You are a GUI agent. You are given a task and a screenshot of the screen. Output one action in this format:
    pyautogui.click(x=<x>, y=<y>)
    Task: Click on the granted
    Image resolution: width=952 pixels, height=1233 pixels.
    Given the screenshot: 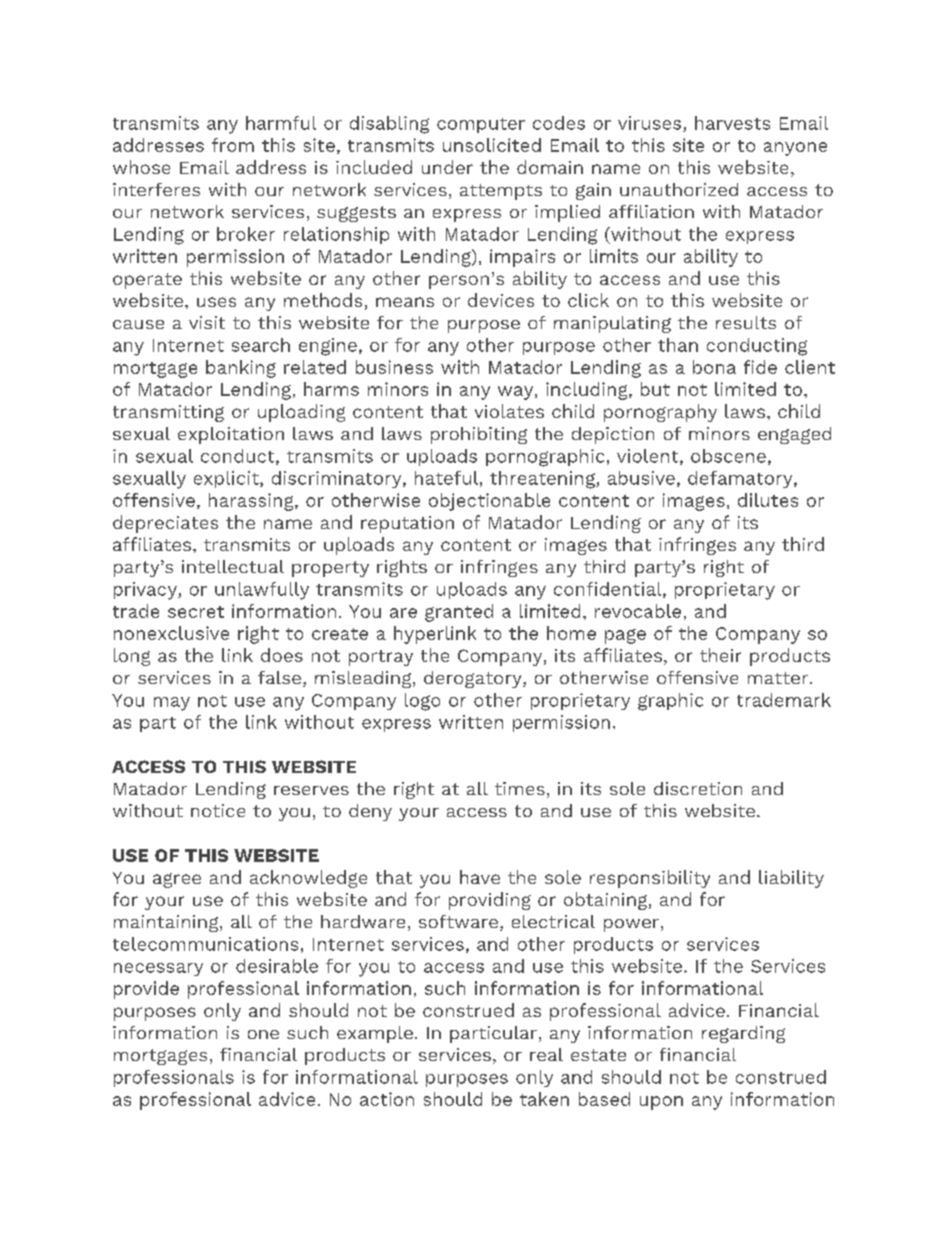 What is the action you would take?
    pyautogui.click(x=459, y=613)
